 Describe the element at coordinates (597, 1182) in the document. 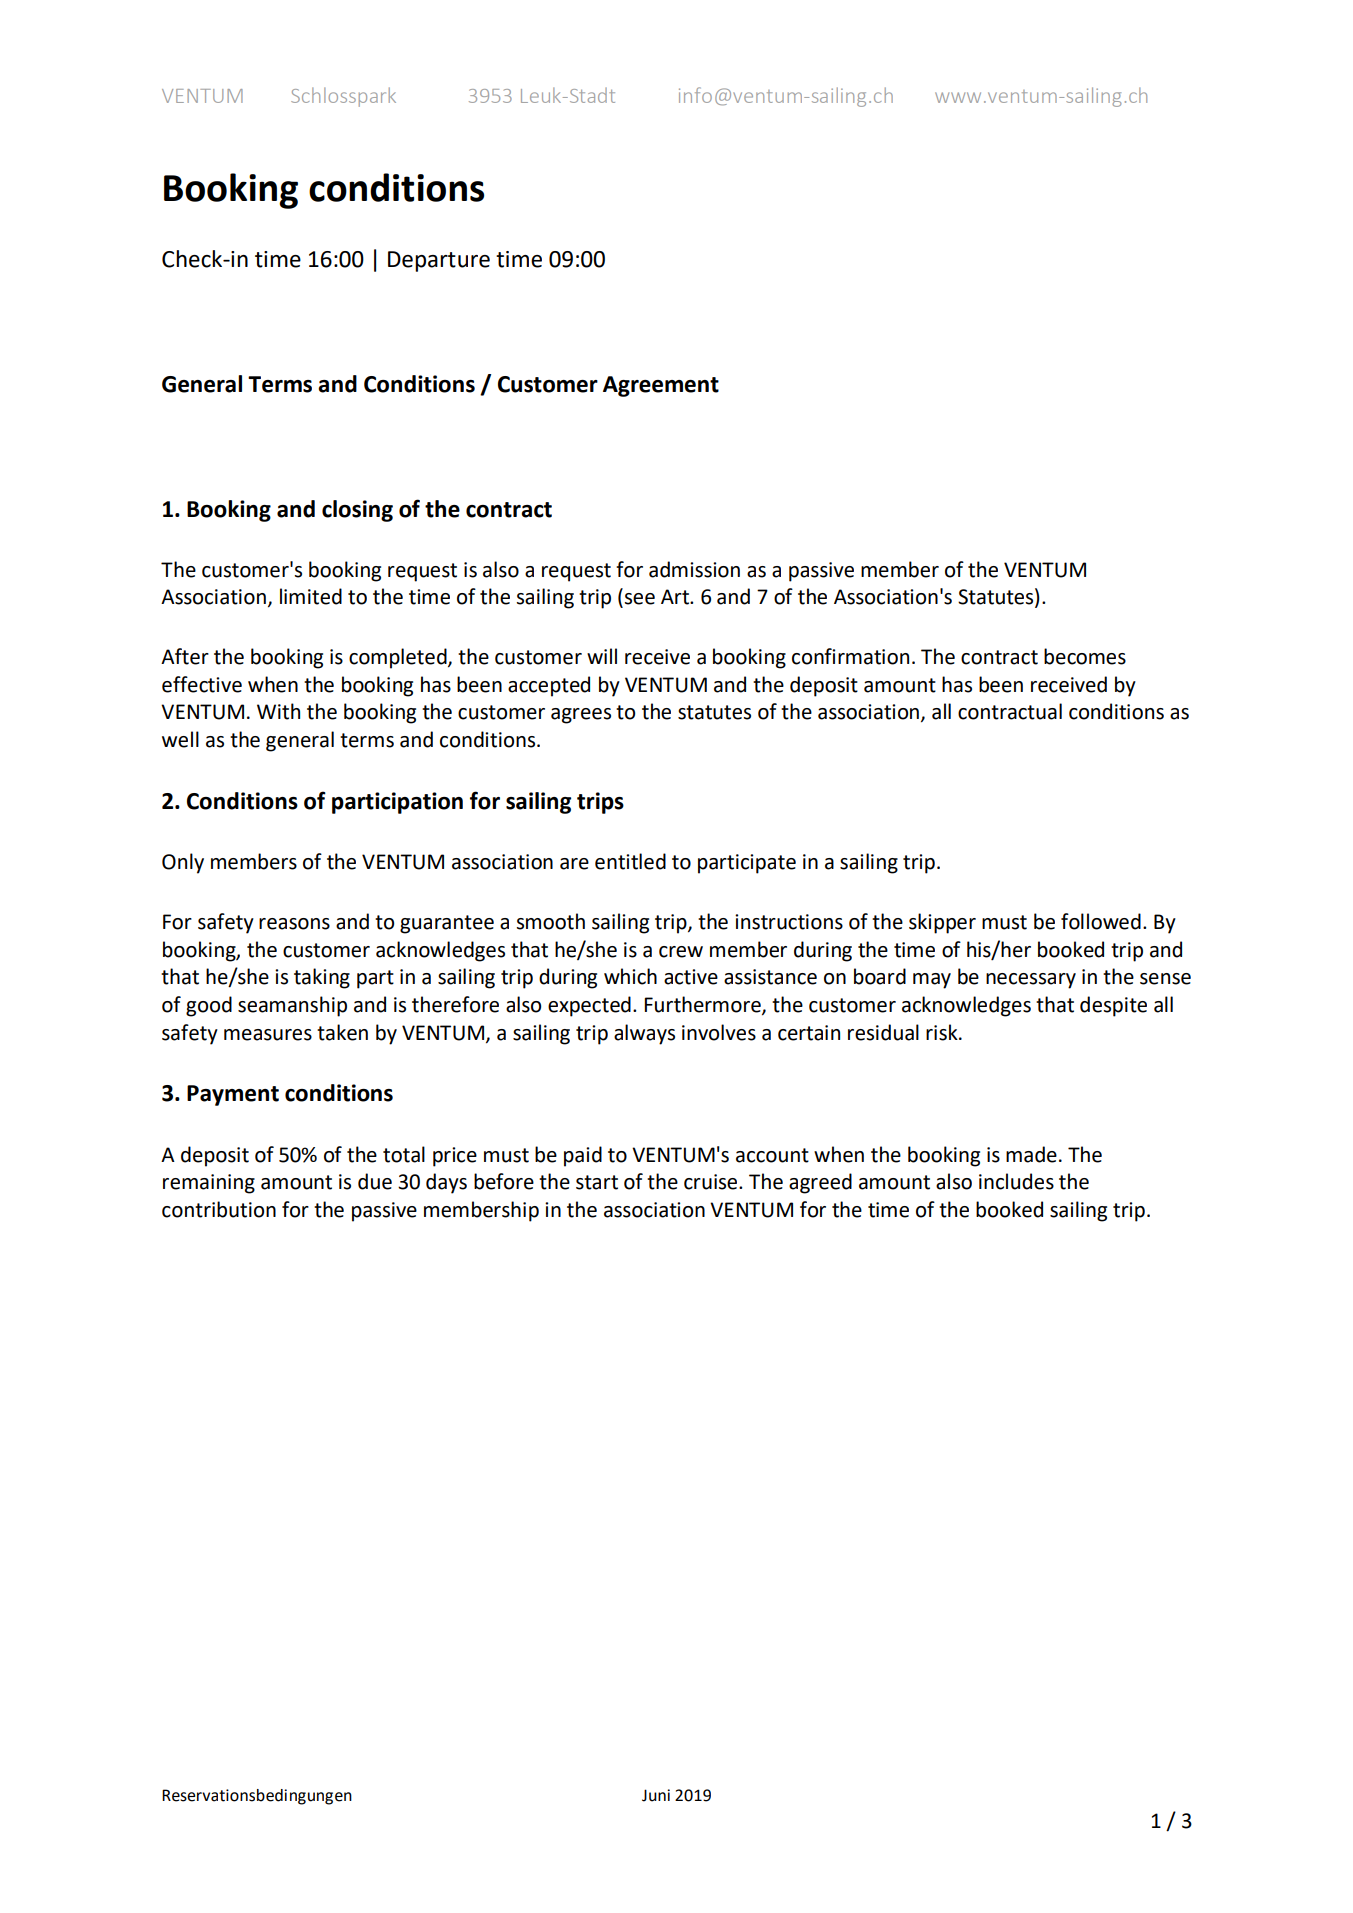

I see `start` at that location.
